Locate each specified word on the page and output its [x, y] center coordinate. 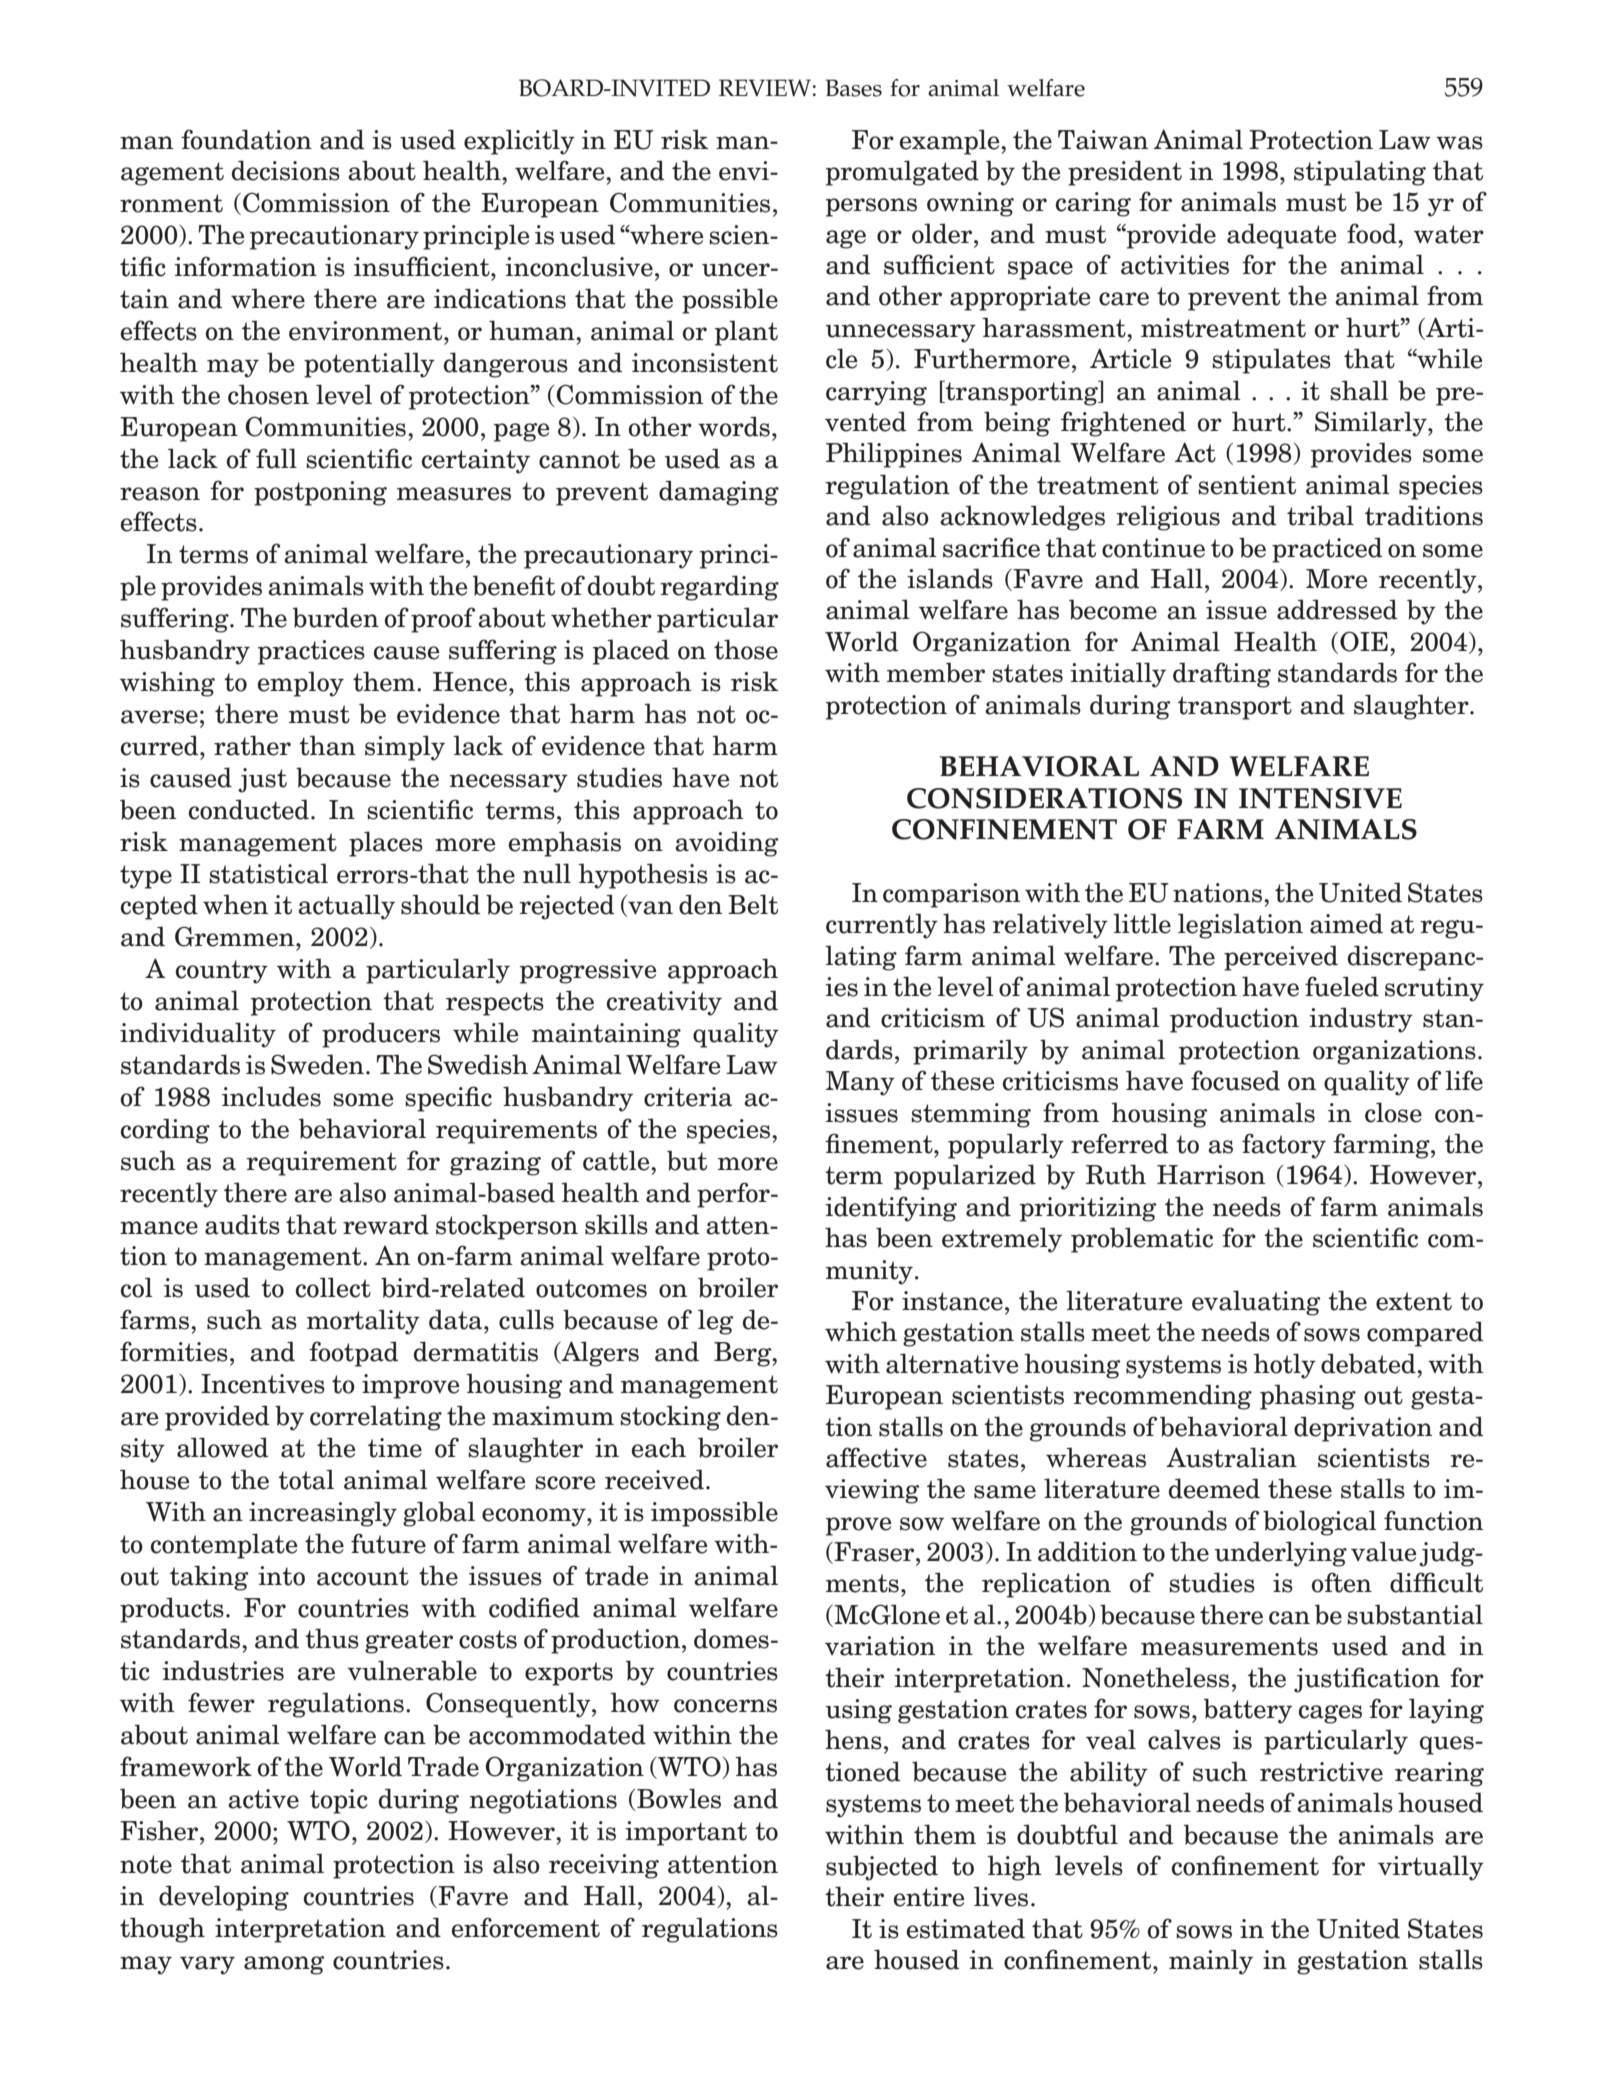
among [284, 1965]
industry [1361, 1020]
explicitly [519, 142]
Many [860, 1083]
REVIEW [765, 87]
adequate [1282, 236]
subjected [882, 1868]
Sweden [317, 1064]
